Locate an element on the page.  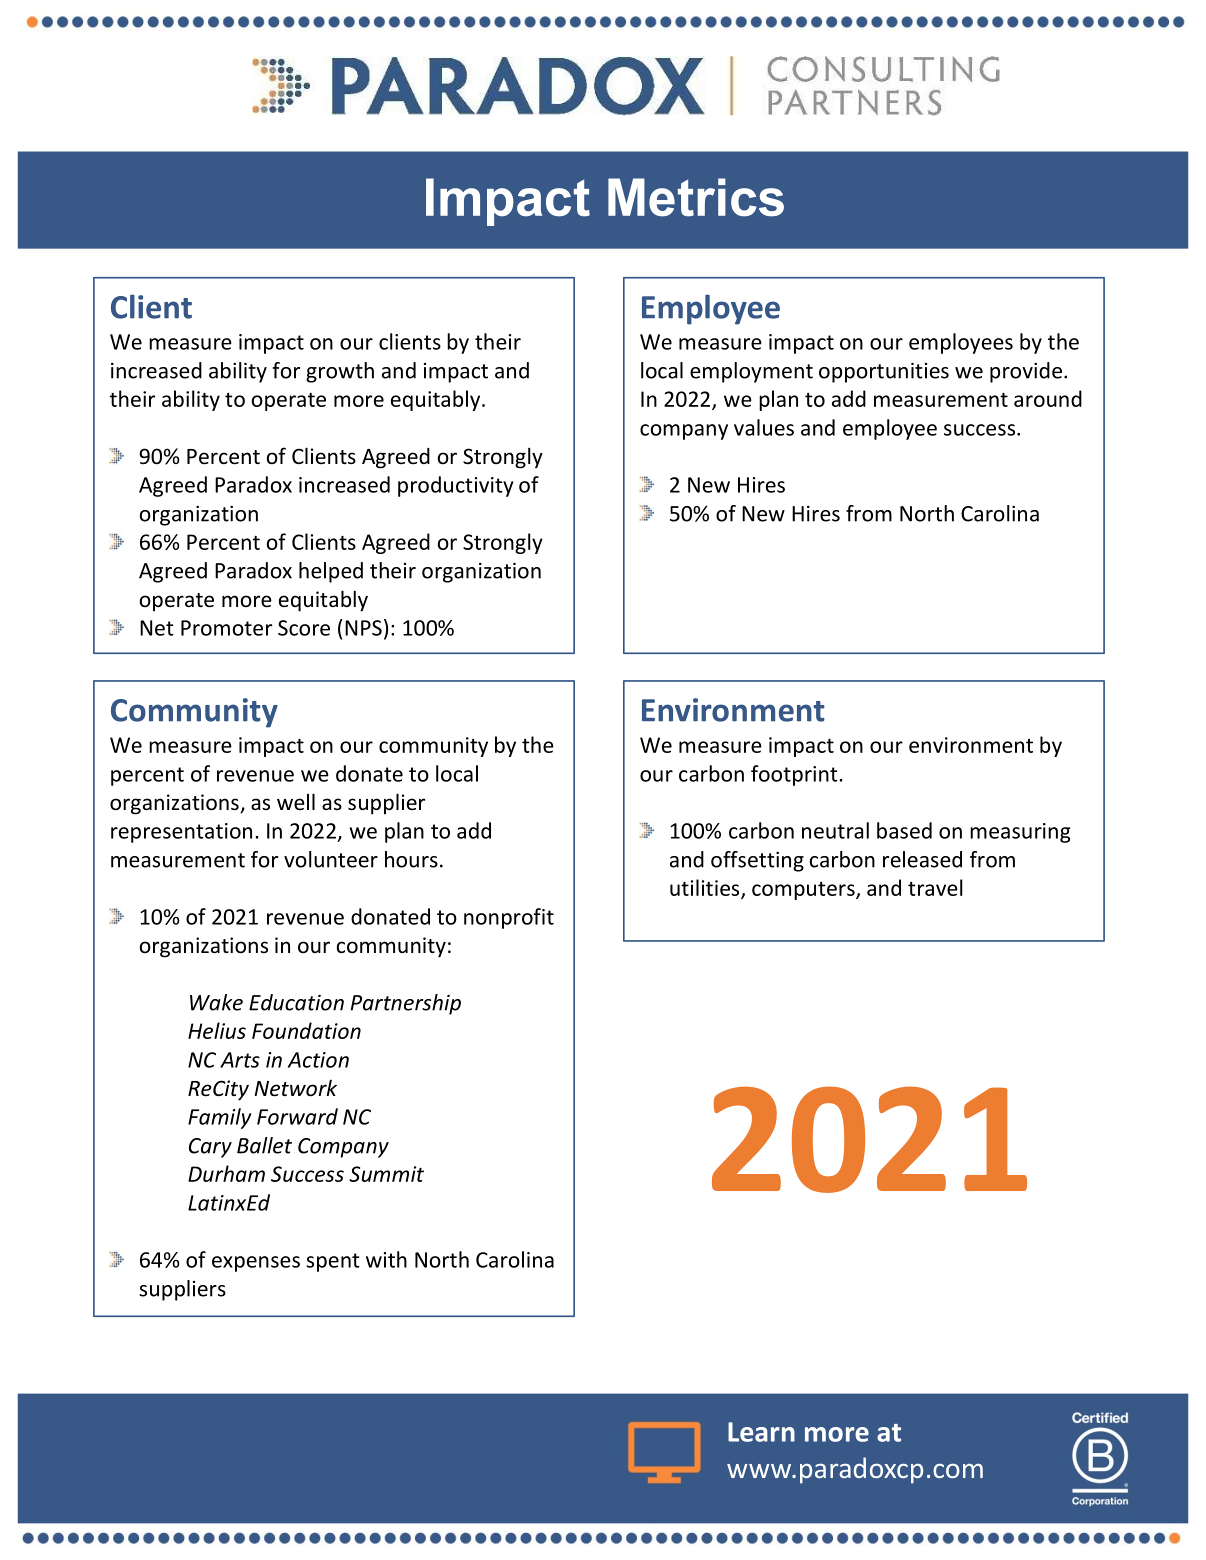
Learn is located at coordinates (761, 1432).
